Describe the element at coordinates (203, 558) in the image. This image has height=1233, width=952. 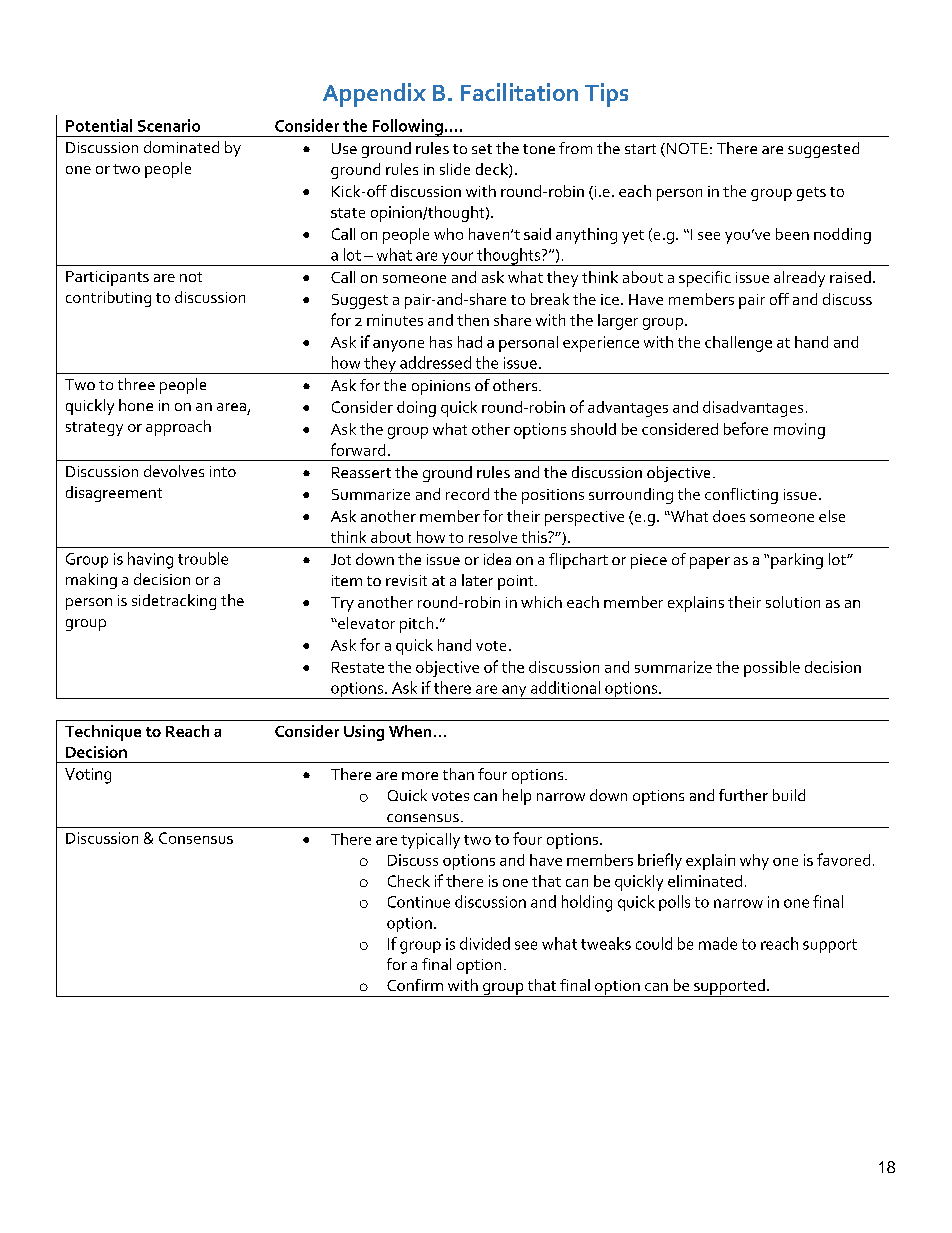
I see `trouble` at that location.
